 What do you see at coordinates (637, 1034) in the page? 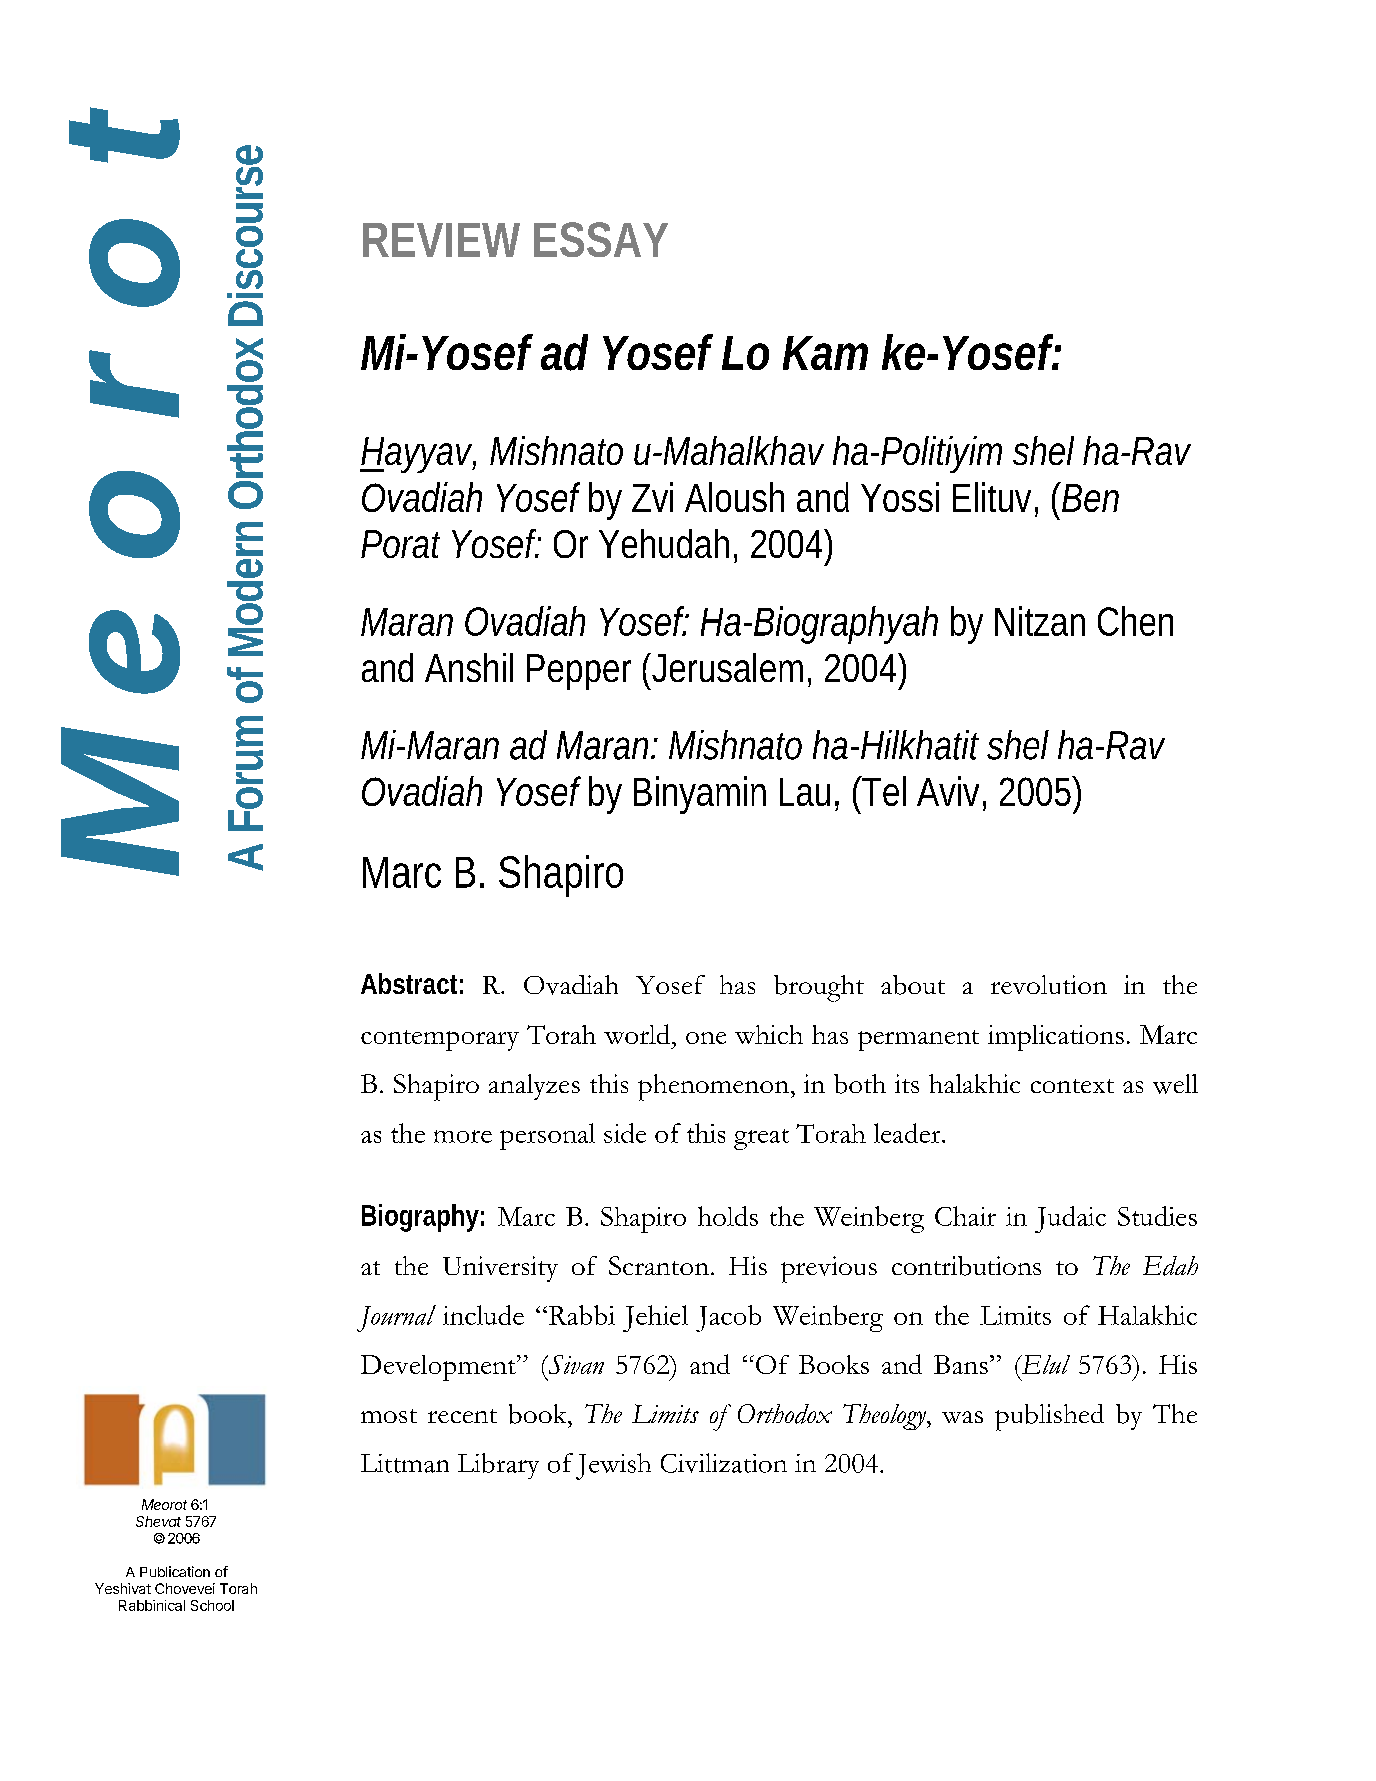
I see `world` at bounding box center [637, 1034].
